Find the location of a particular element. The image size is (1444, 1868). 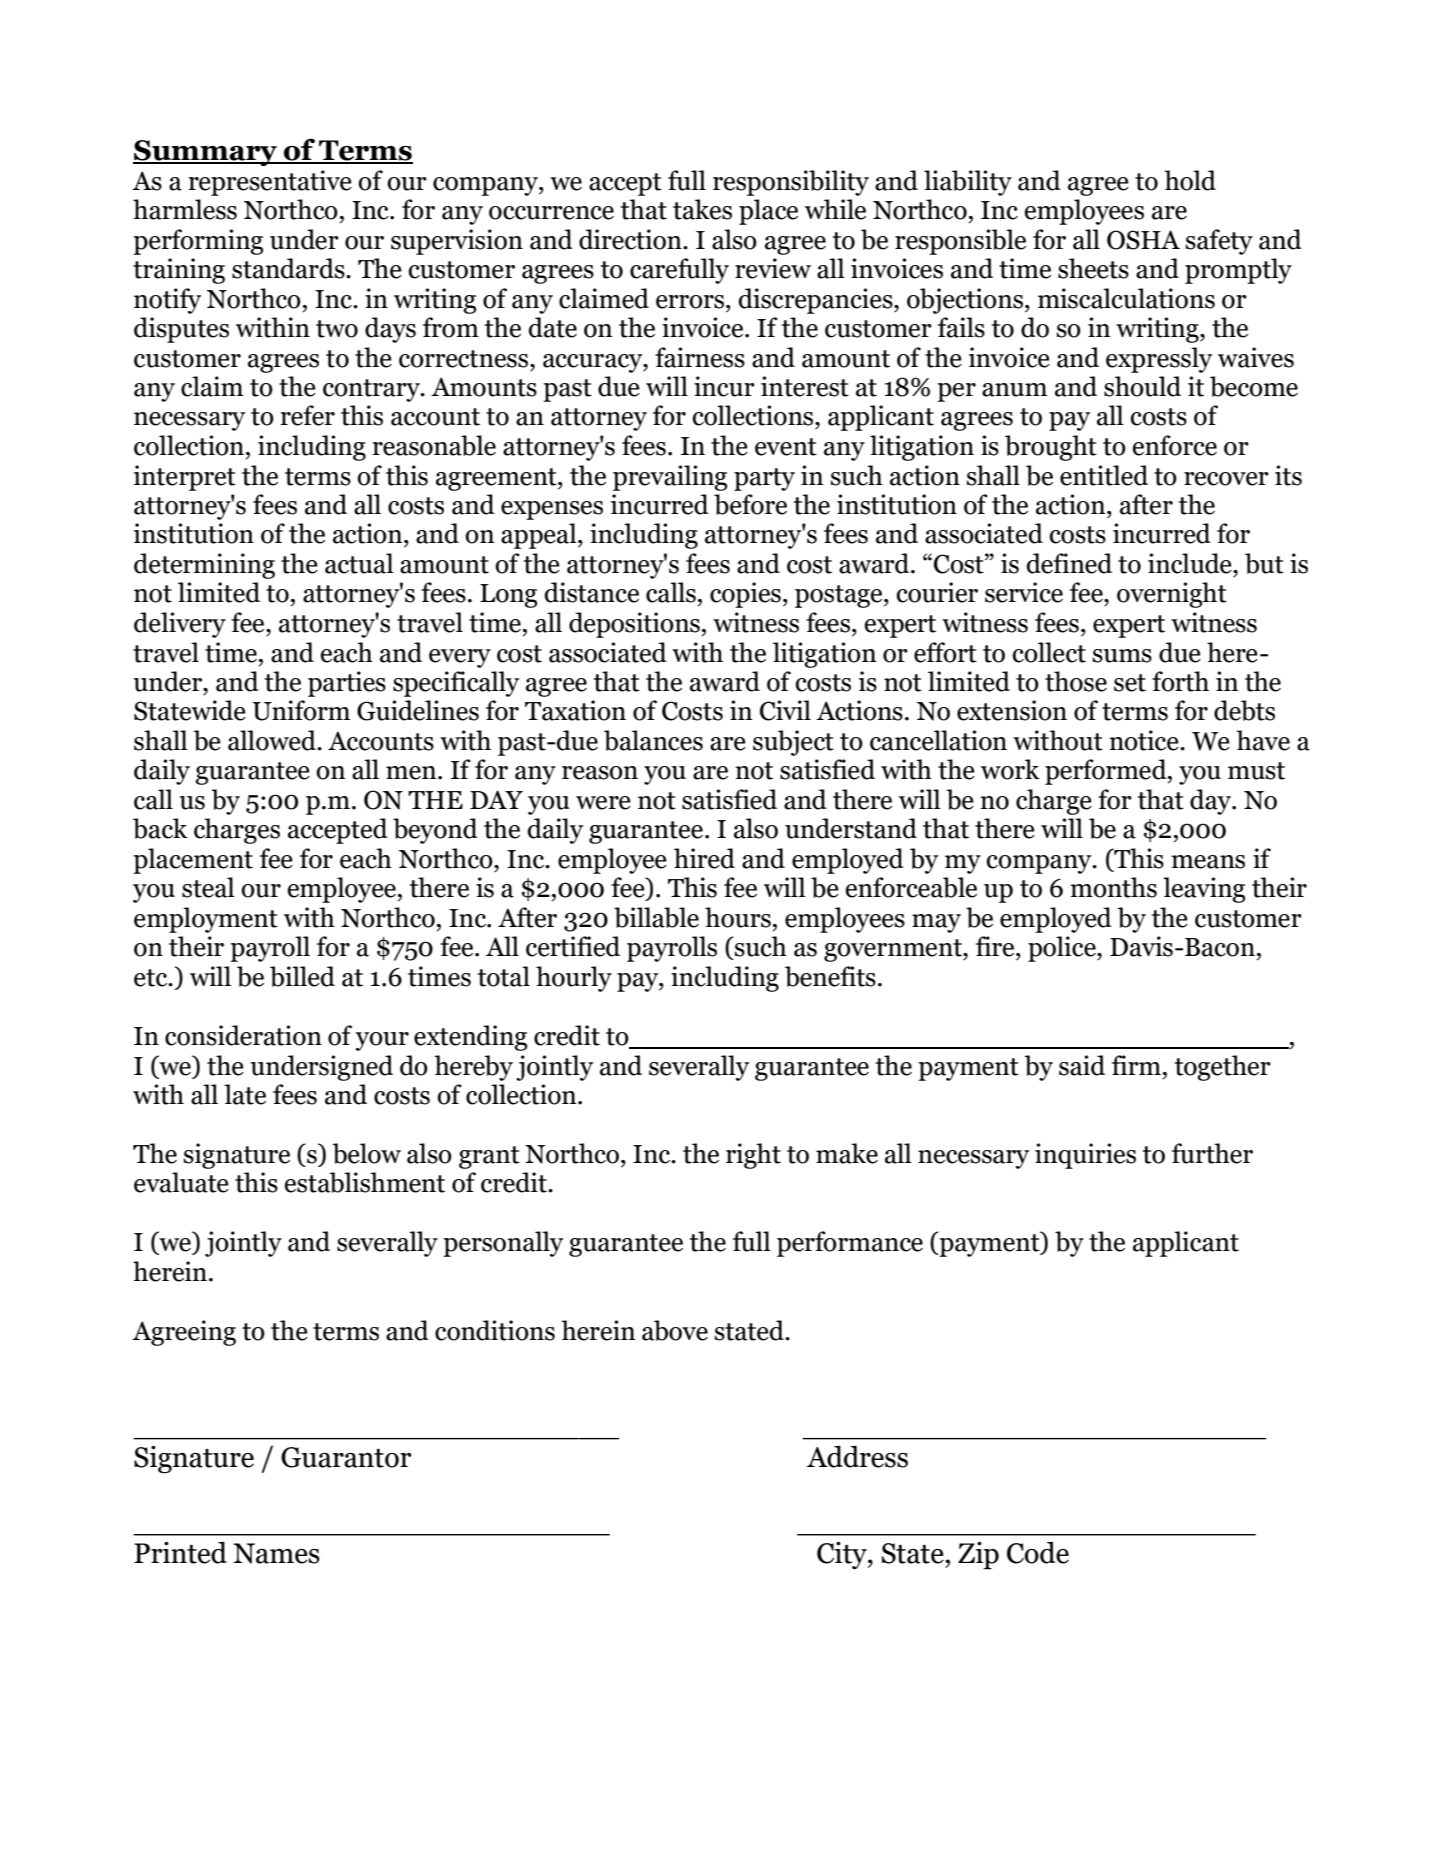

hold is located at coordinates (1190, 180).
